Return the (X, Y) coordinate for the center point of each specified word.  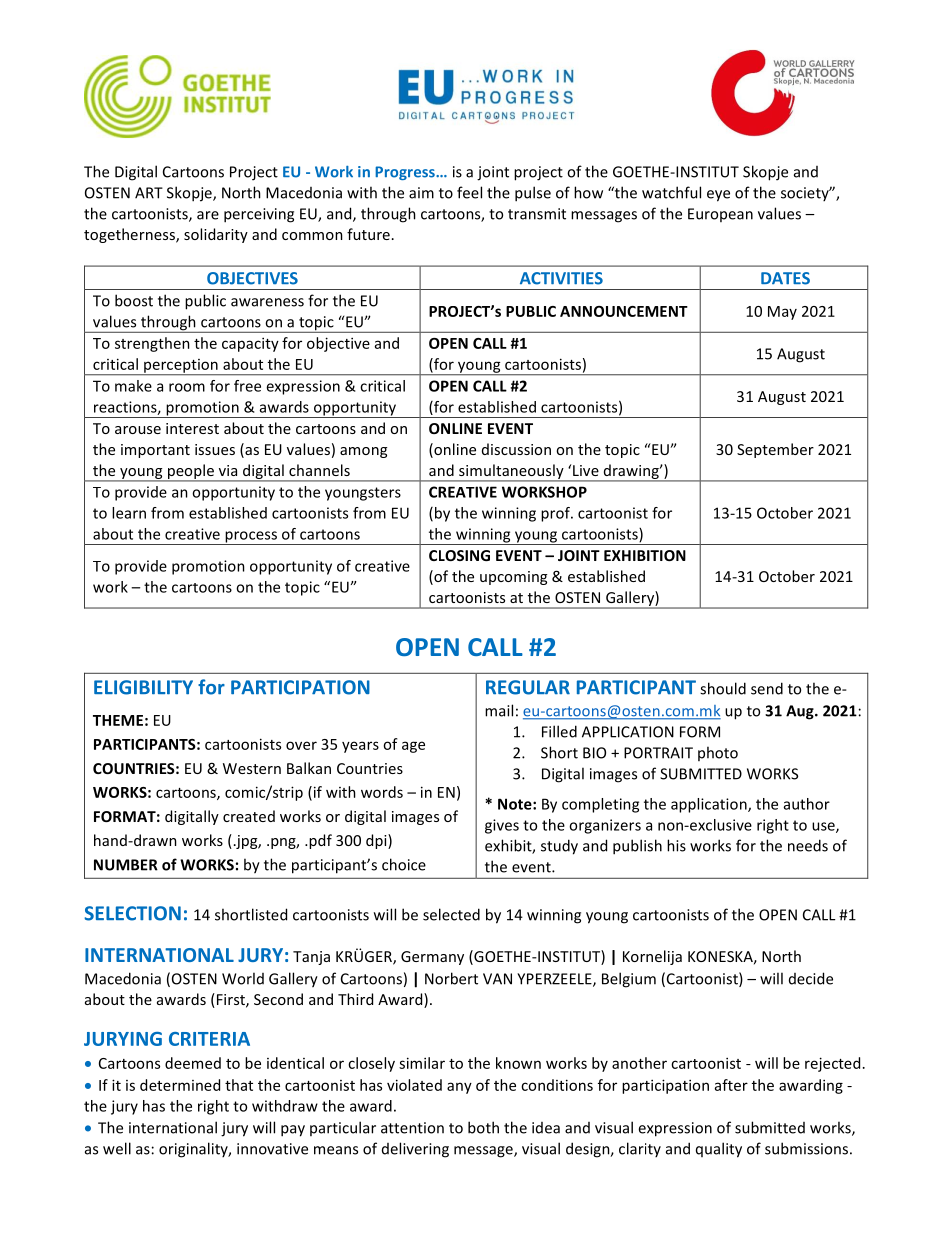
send (767, 688)
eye (718, 196)
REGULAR (528, 687)
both (483, 1127)
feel (469, 192)
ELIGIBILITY (143, 687)
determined (180, 1085)
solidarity (216, 235)
